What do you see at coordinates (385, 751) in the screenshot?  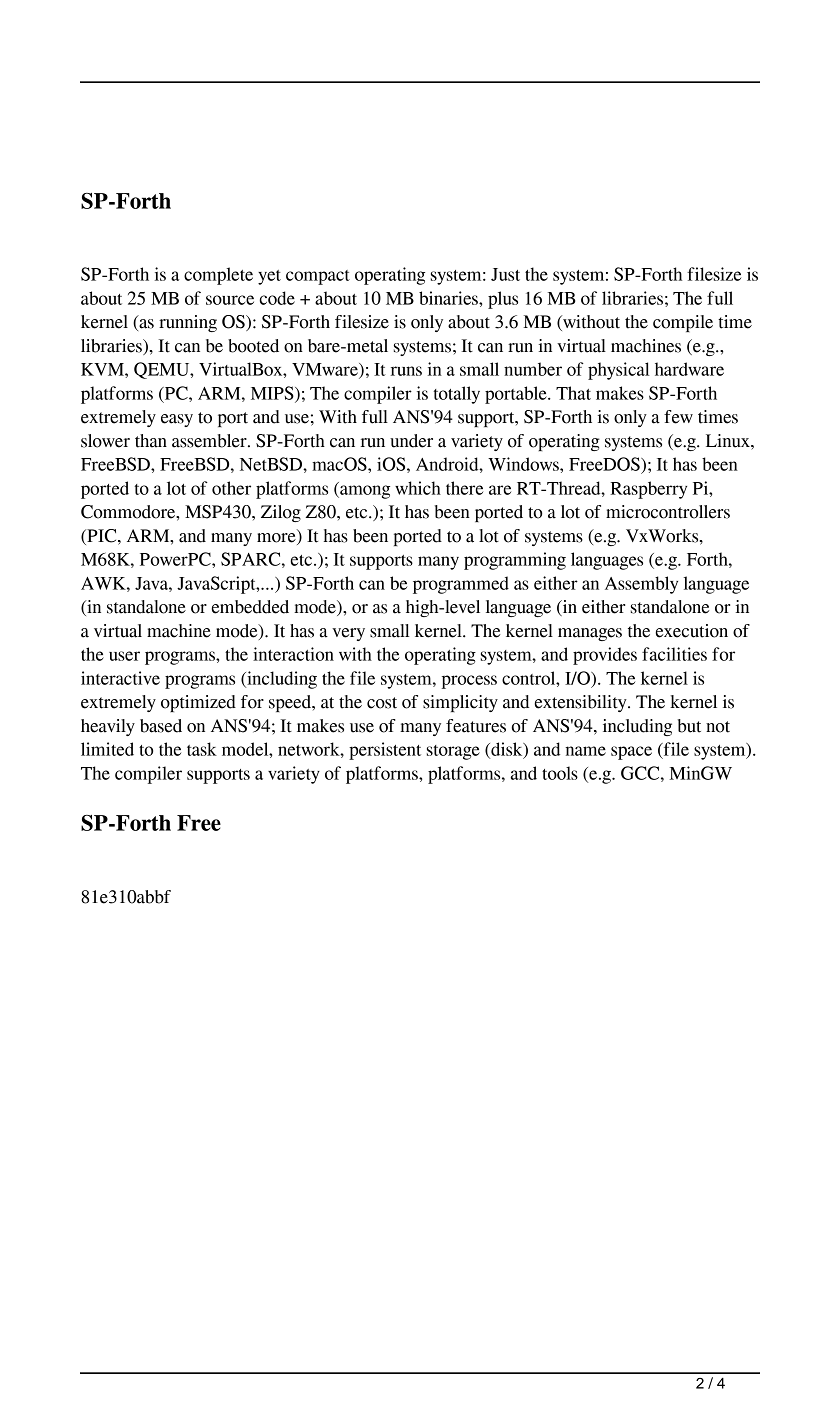 I see `persistent` at bounding box center [385, 751].
